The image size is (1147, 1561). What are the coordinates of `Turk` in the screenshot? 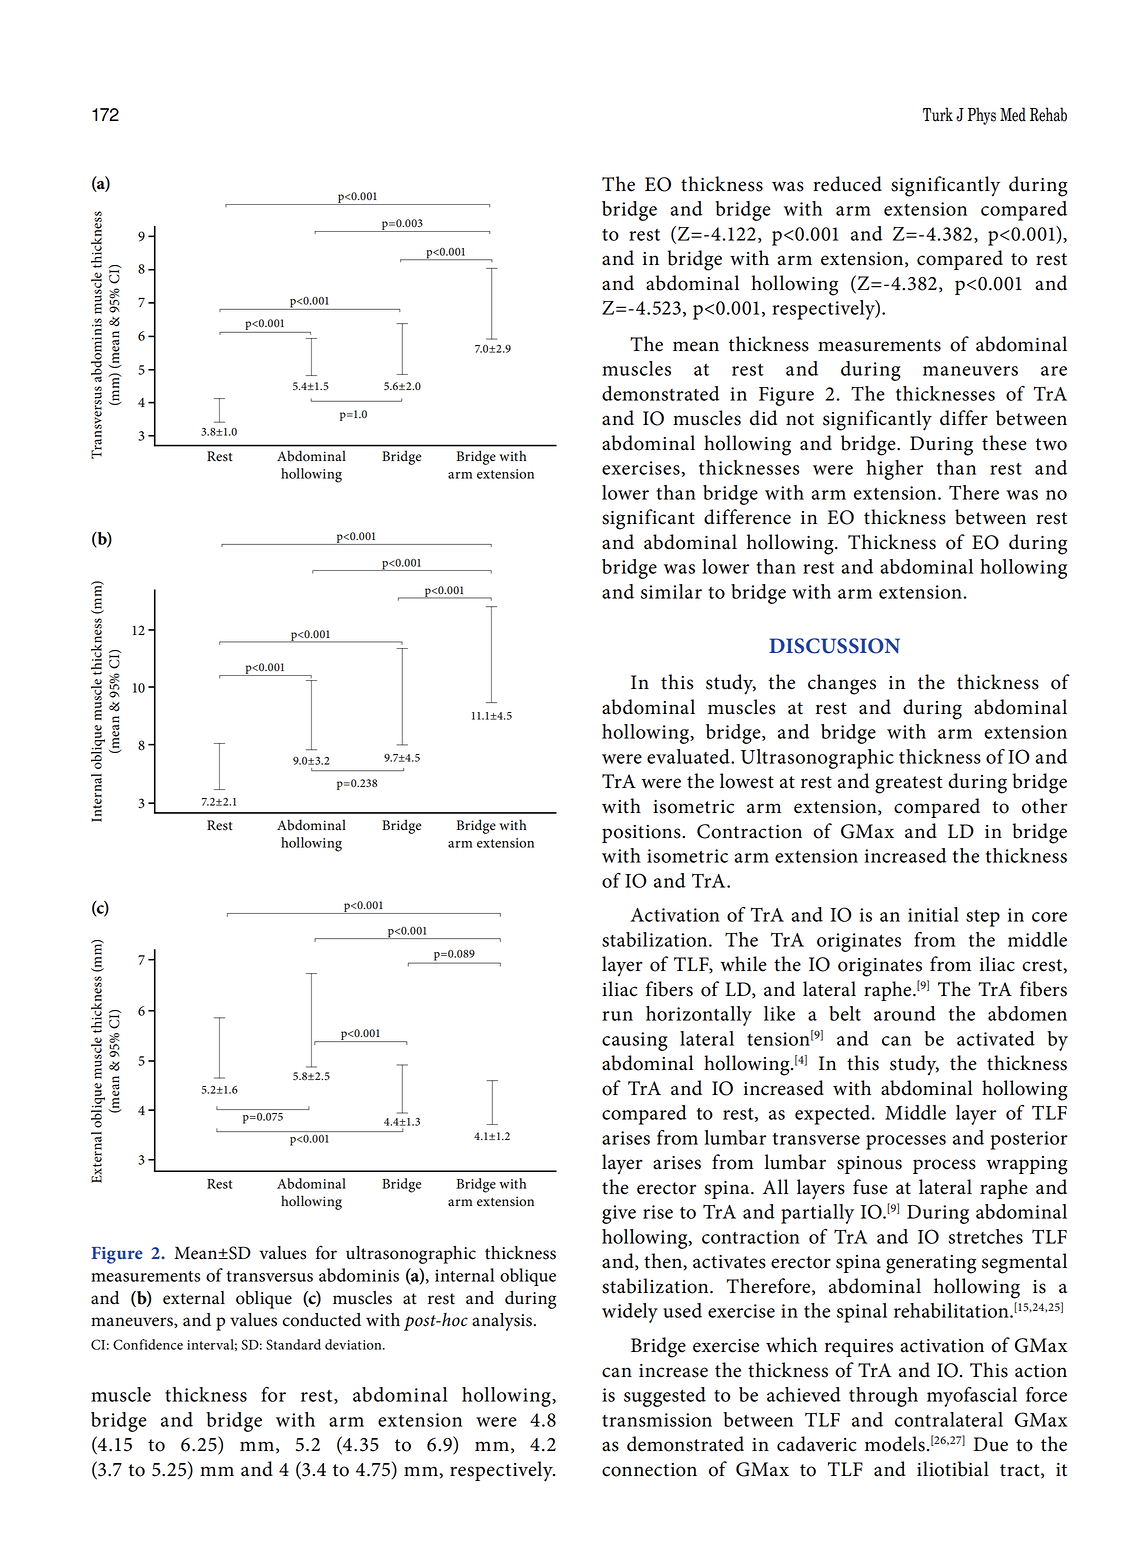 It's located at (938, 114).
